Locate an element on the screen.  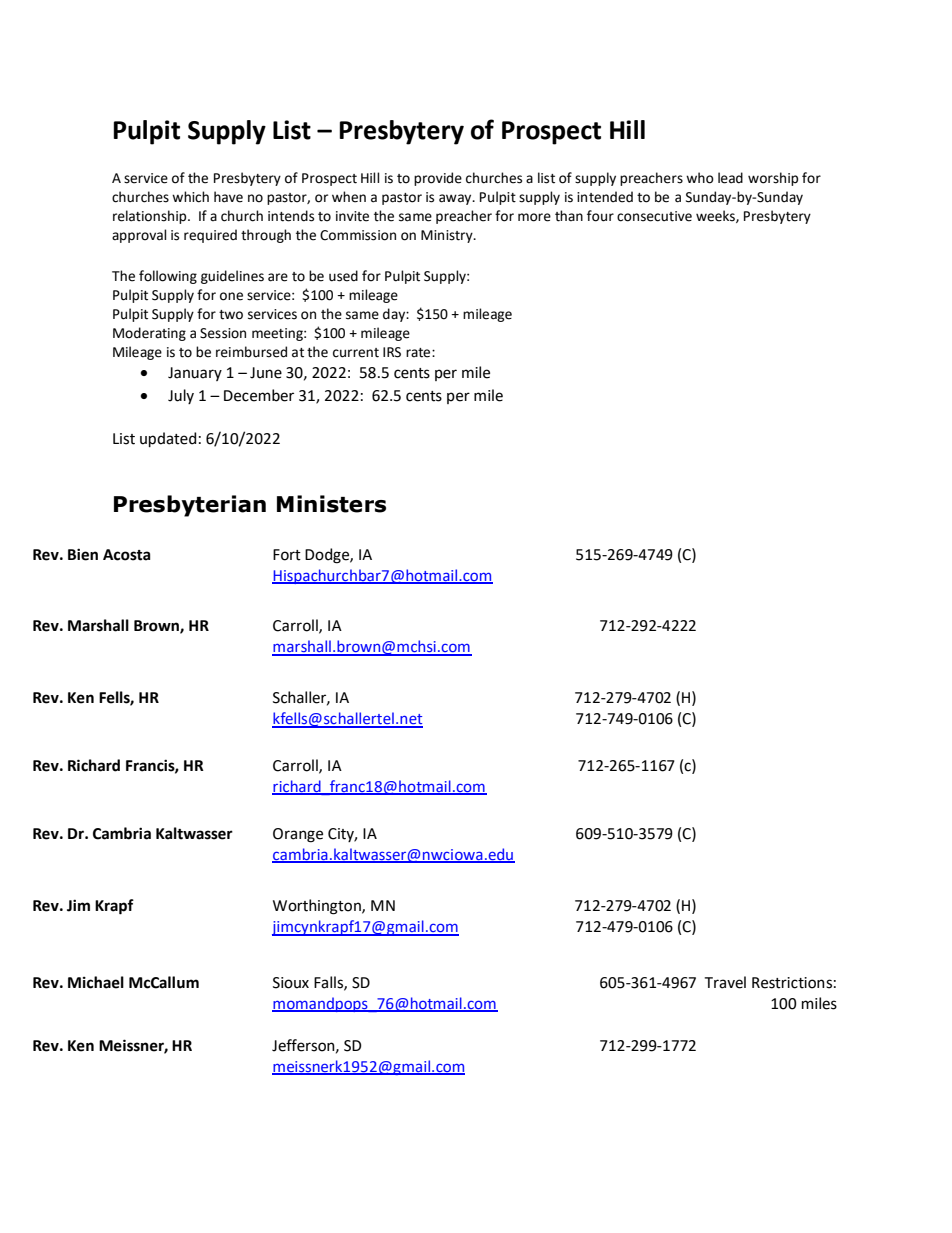
which is located at coordinates (190, 197).
